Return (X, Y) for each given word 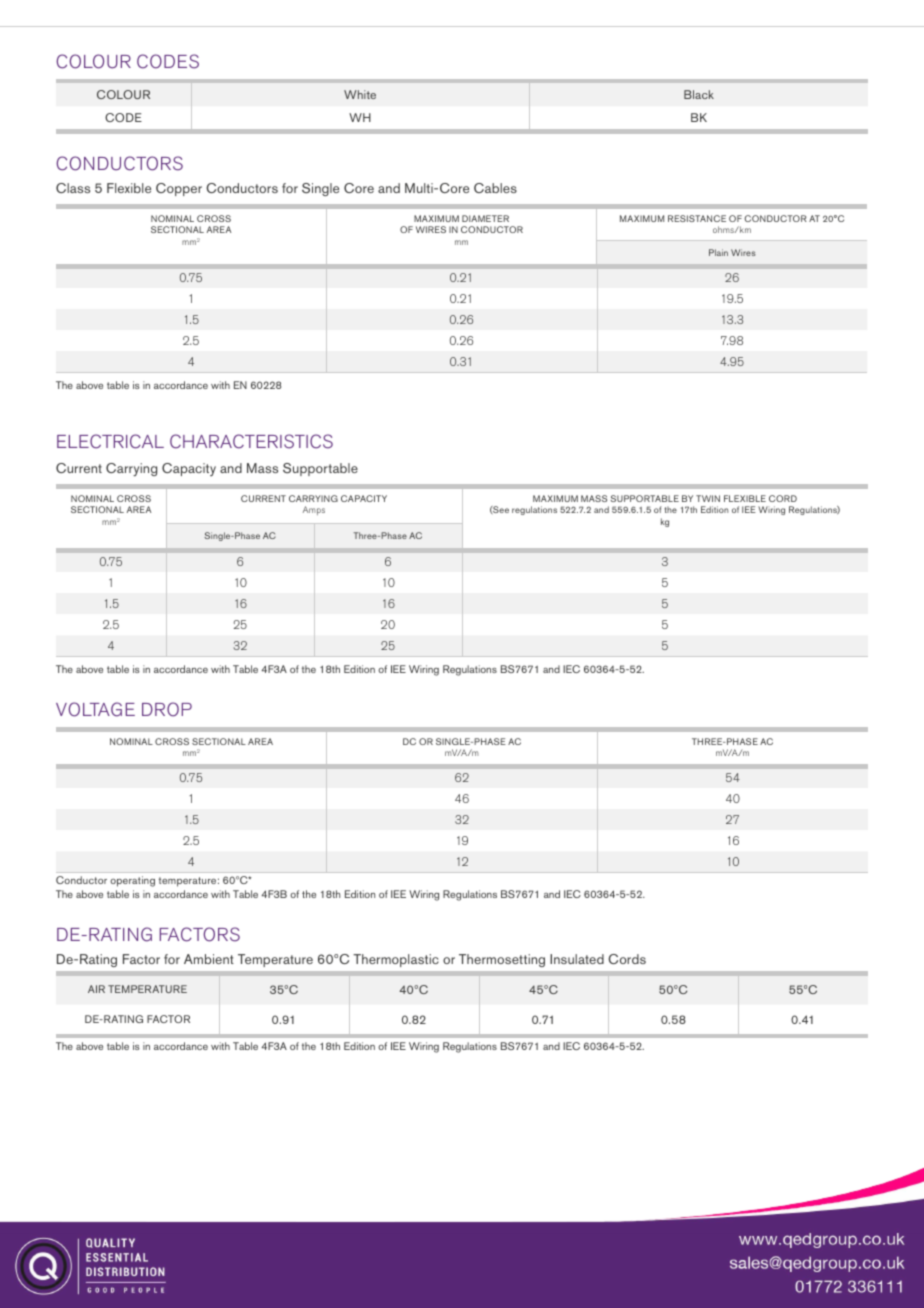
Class (73, 188)
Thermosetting (502, 960)
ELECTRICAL (110, 441)
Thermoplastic (396, 960)
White (360, 94)
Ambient (209, 959)
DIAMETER (485, 218)
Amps (314, 510)
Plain (718, 252)
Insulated (577, 959)
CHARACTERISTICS (251, 441)
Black (699, 94)
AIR (96, 989)
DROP (167, 709)
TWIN (708, 498)
